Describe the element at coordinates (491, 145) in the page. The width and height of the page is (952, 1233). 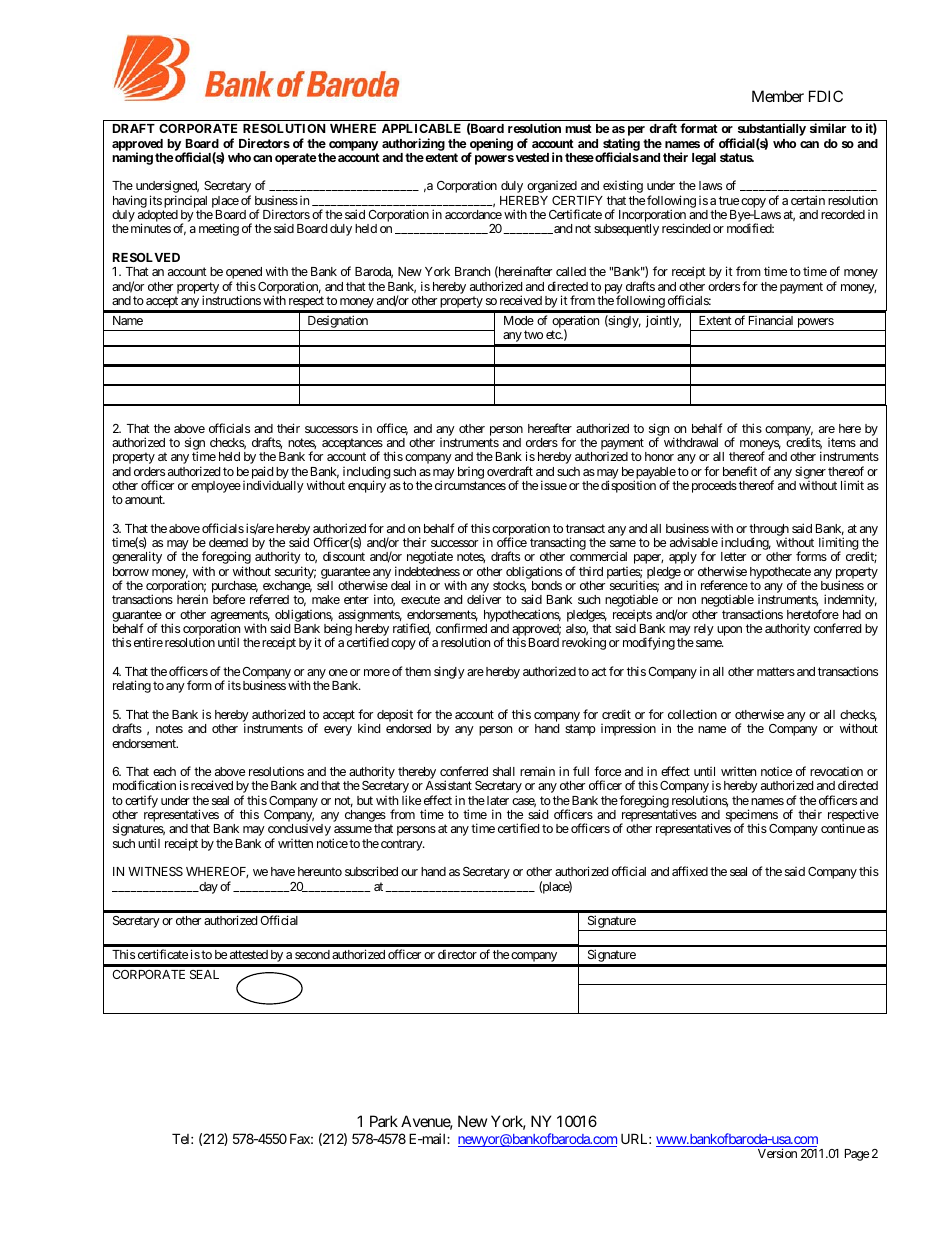
I see `opening` at that location.
